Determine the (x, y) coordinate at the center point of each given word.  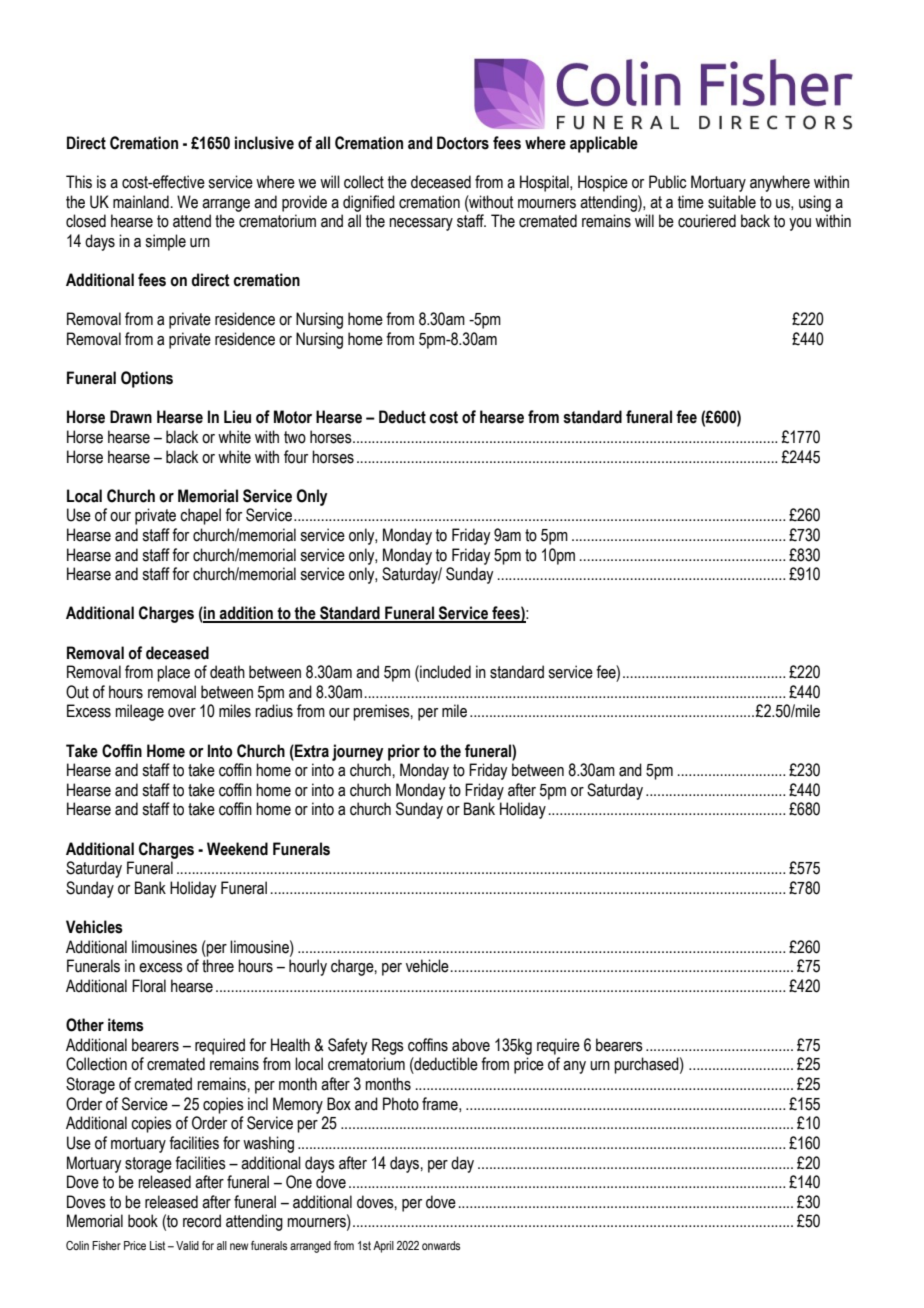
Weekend (237, 849)
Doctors (463, 143)
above (471, 1045)
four (296, 457)
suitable (732, 202)
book (143, 1221)
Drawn (131, 417)
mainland (141, 202)
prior (404, 752)
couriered (707, 221)
